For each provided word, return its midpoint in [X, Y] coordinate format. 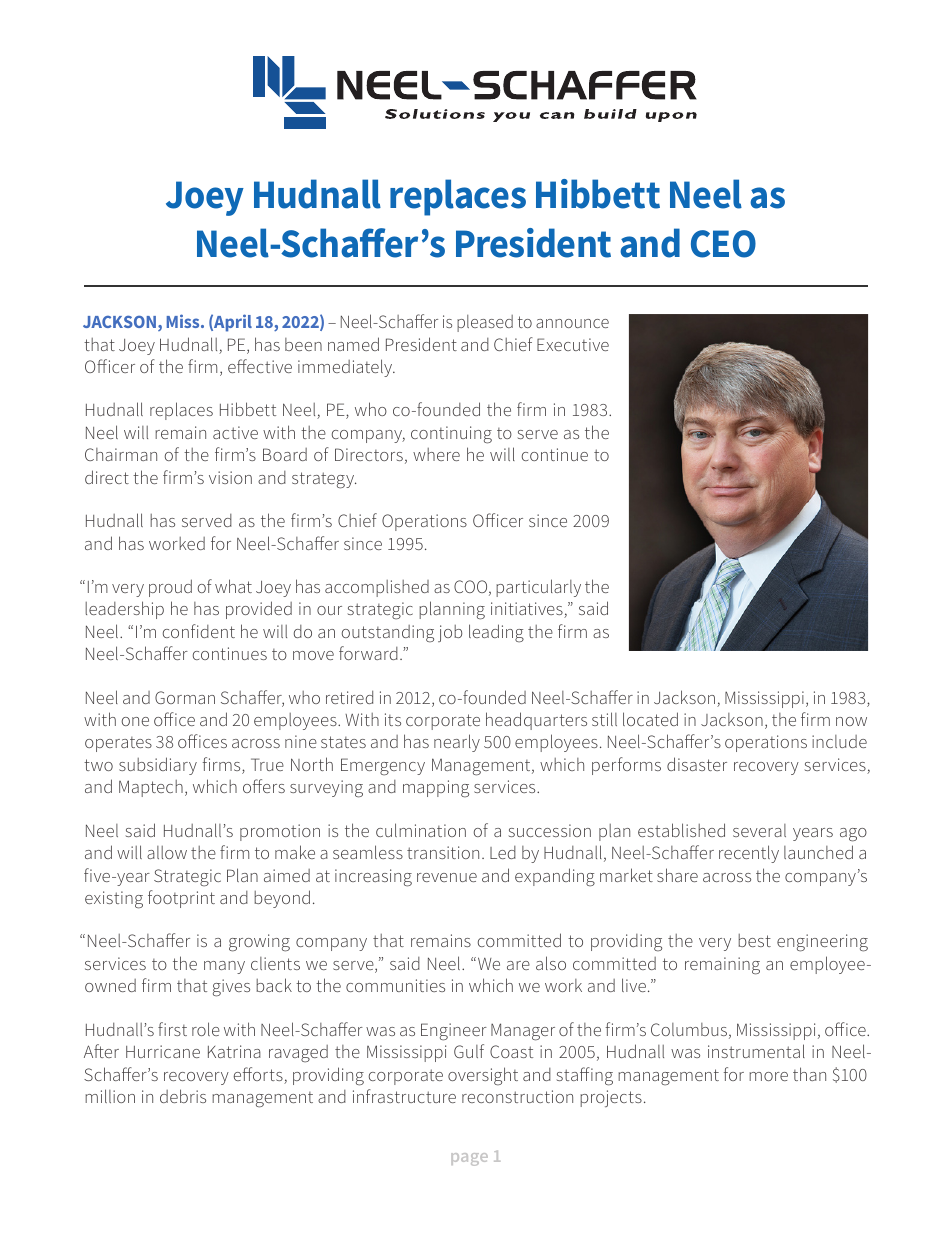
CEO [723, 244]
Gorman [185, 697]
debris [183, 1096]
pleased [485, 323]
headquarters [536, 721]
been [303, 344]
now [851, 721]
